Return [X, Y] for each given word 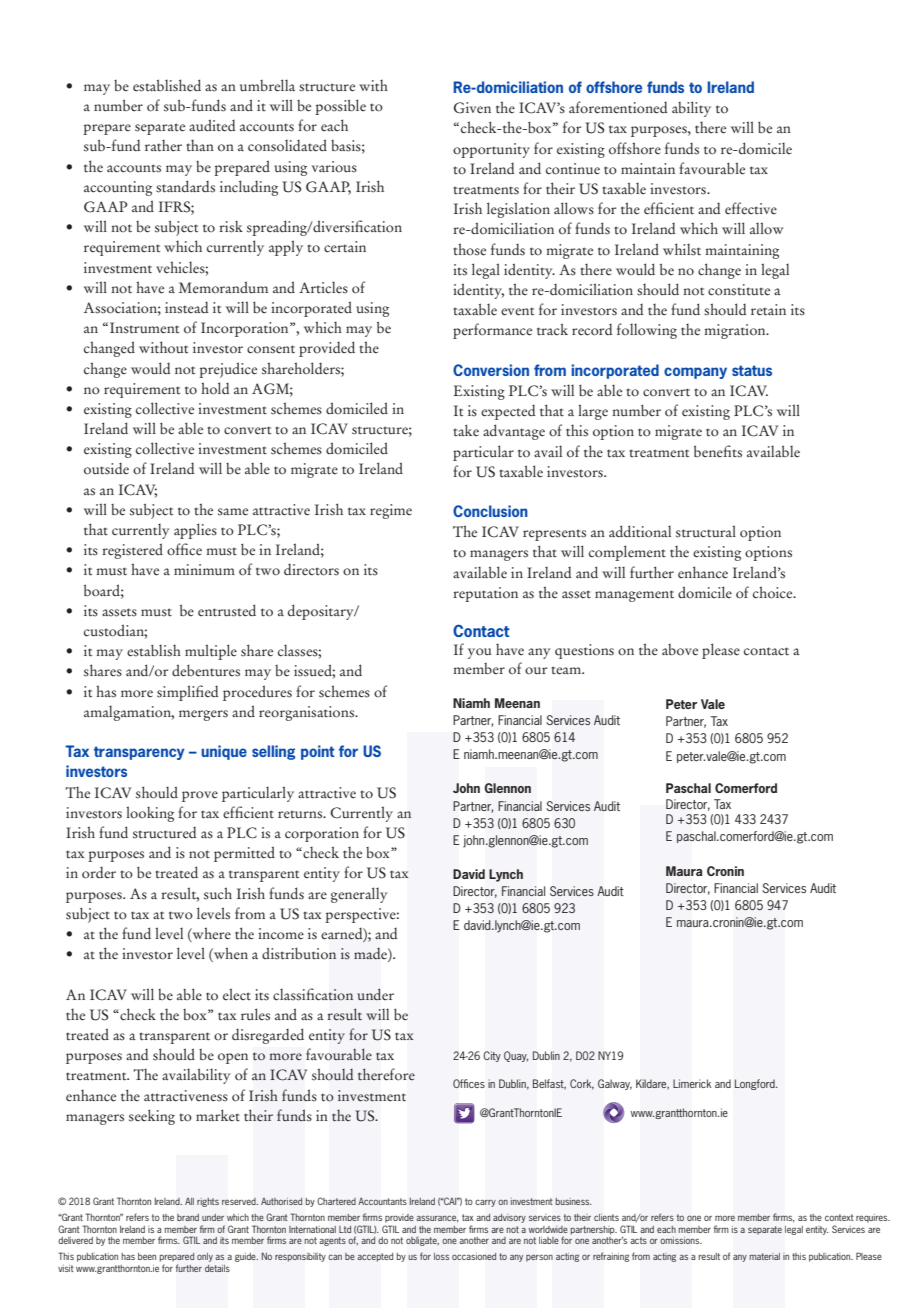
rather [163, 145]
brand [188, 1217]
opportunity [491, 150]
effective [751, 208]
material [765, 1256]
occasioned [474, 1256]
